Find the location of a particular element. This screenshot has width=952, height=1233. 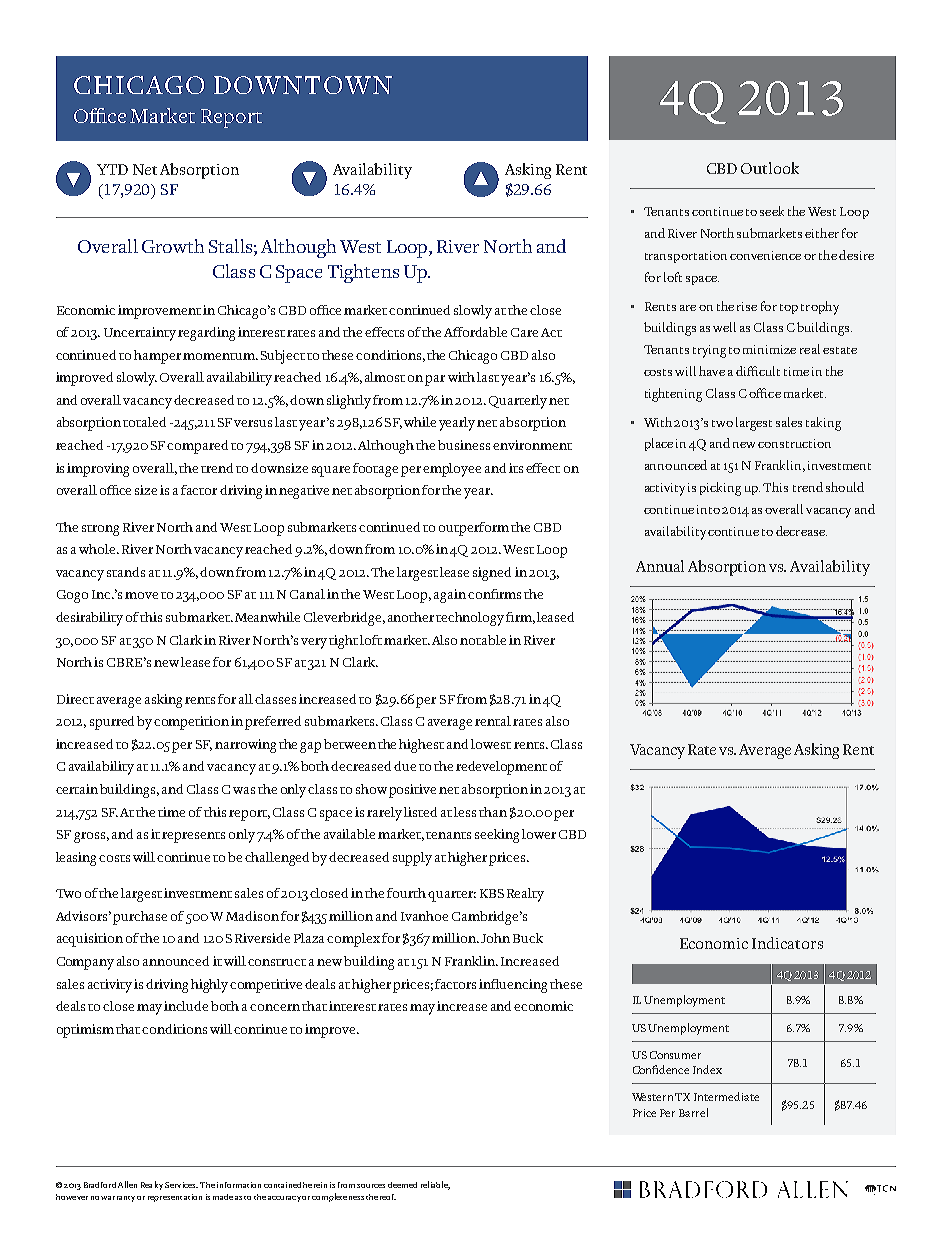

was is located at coordinates (244, 790).
